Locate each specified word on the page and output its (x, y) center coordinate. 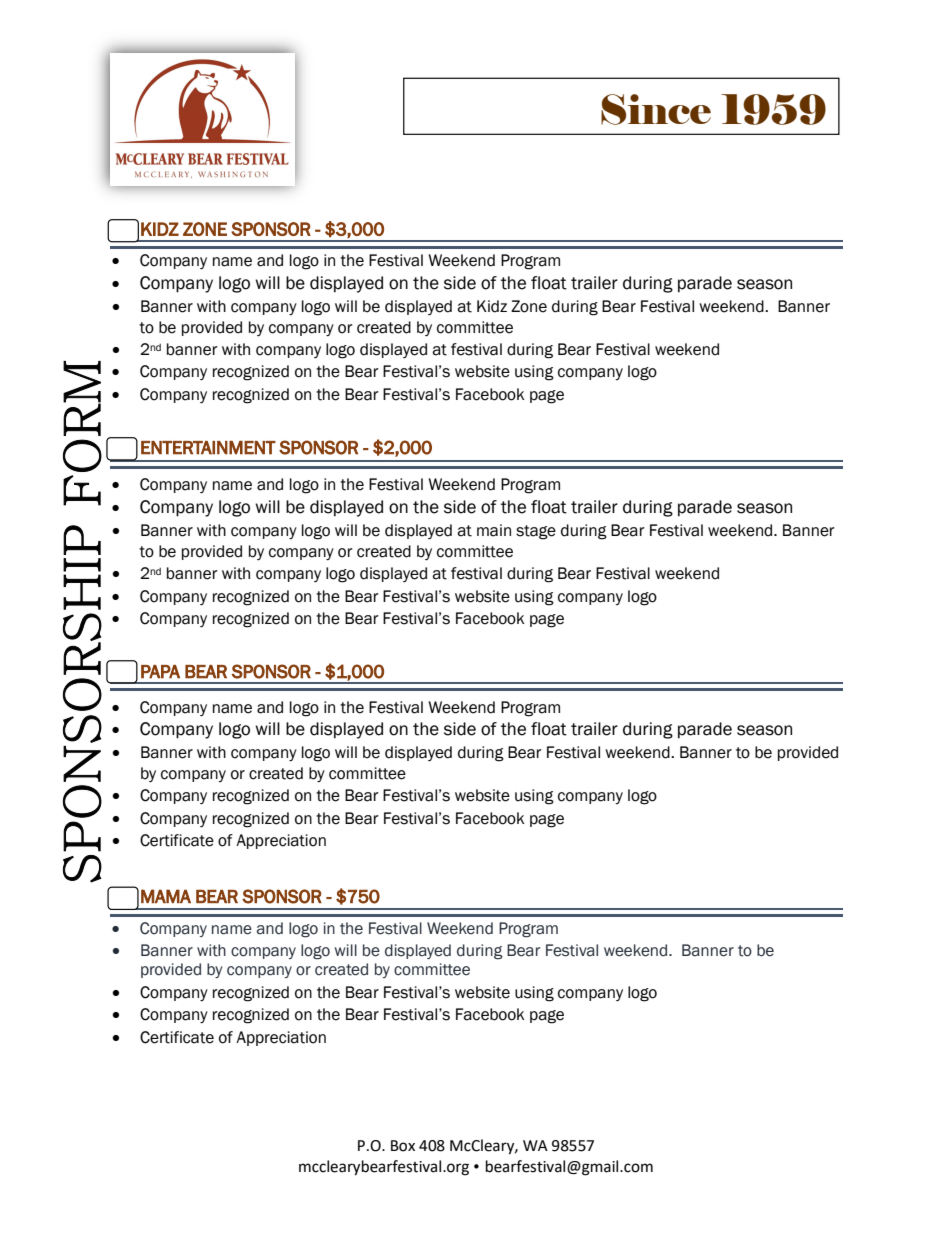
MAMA (166, 896)
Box (403, 1146)
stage (536, 532)
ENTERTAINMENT (208, 447)
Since (656, 109)
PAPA (160, 672)
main (494, 530)
